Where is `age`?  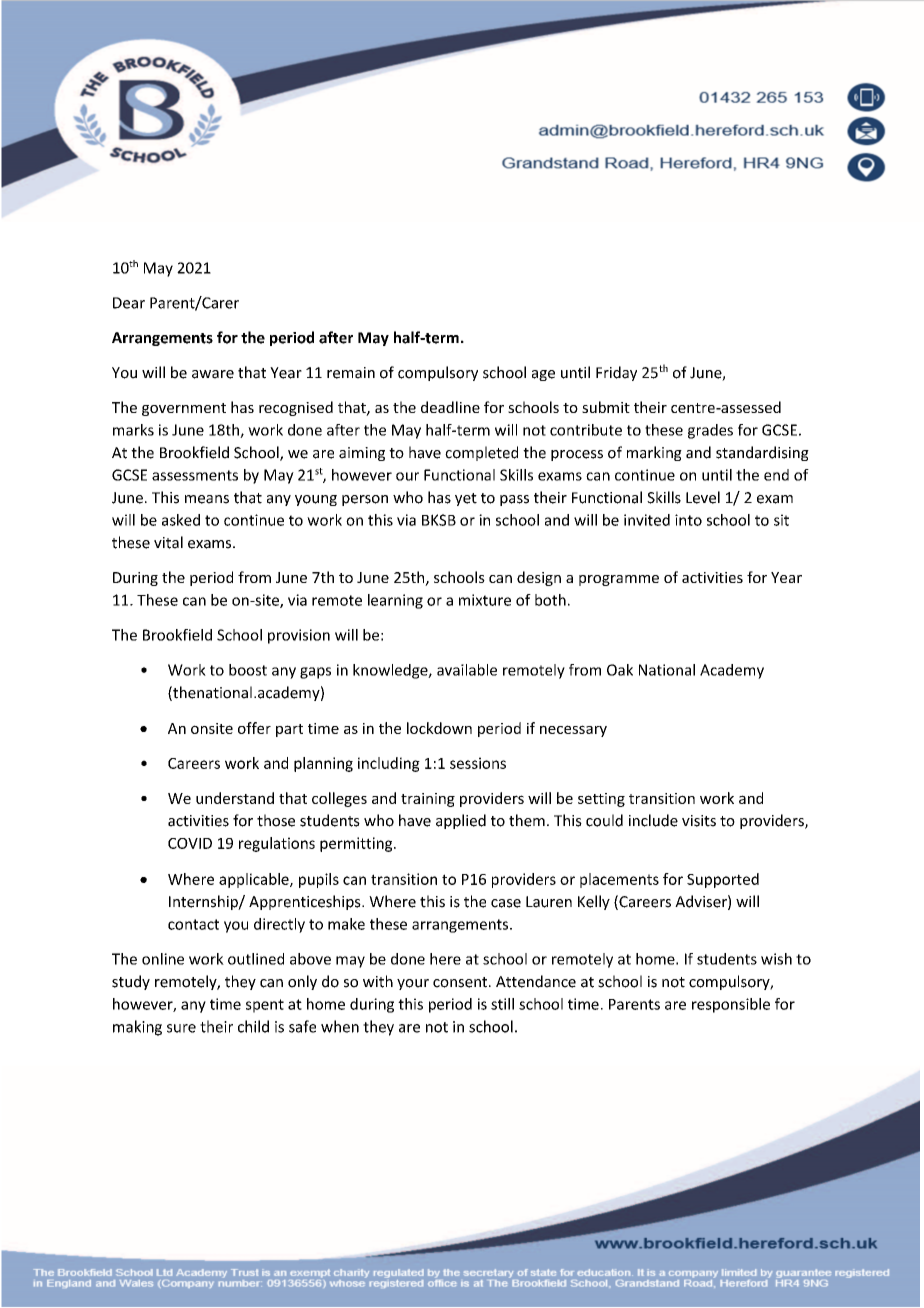
age is located at coordinates (543, 375).
